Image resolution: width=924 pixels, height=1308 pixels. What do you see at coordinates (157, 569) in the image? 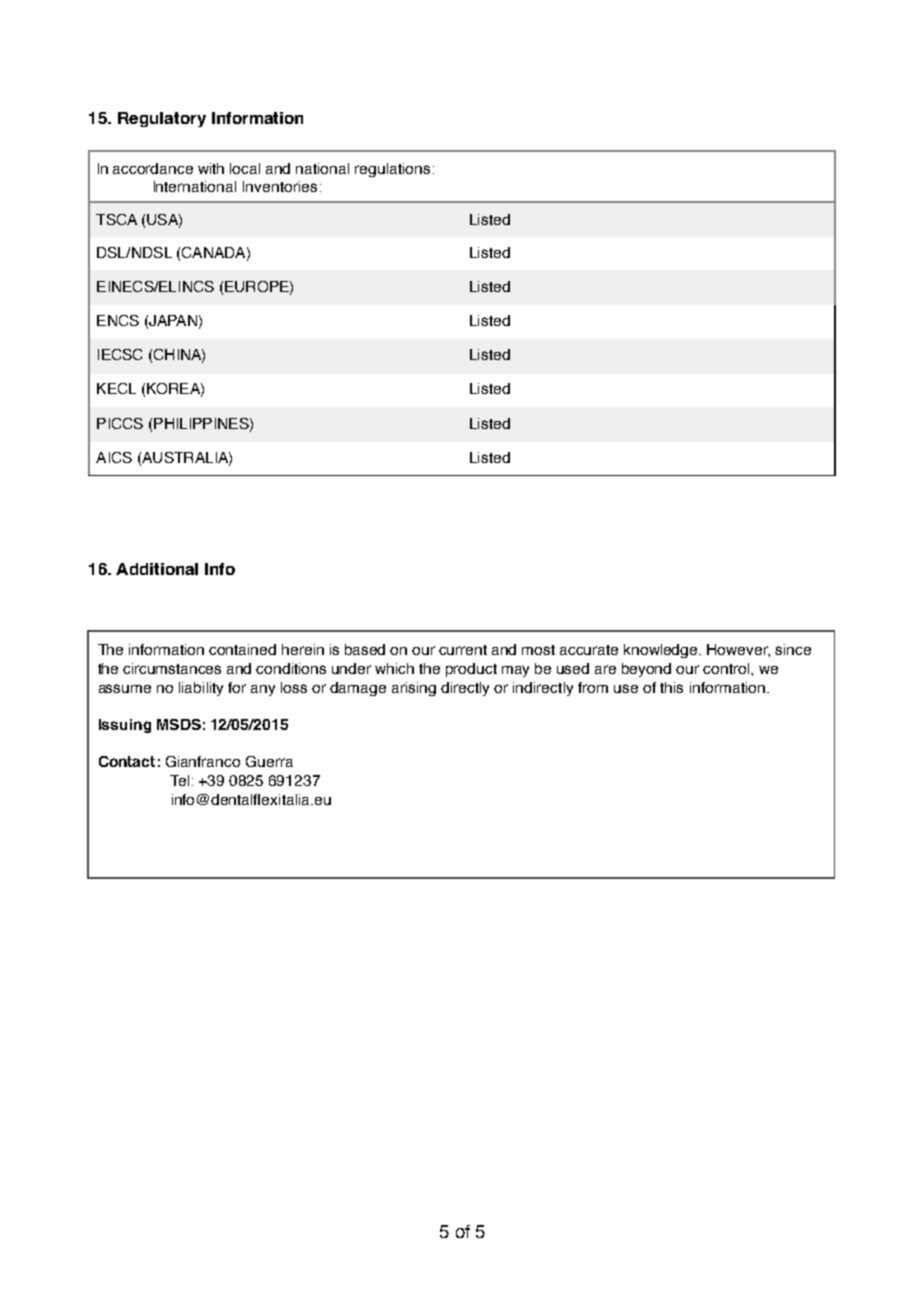
I see `Additional` at bounding box center [157, 569].
